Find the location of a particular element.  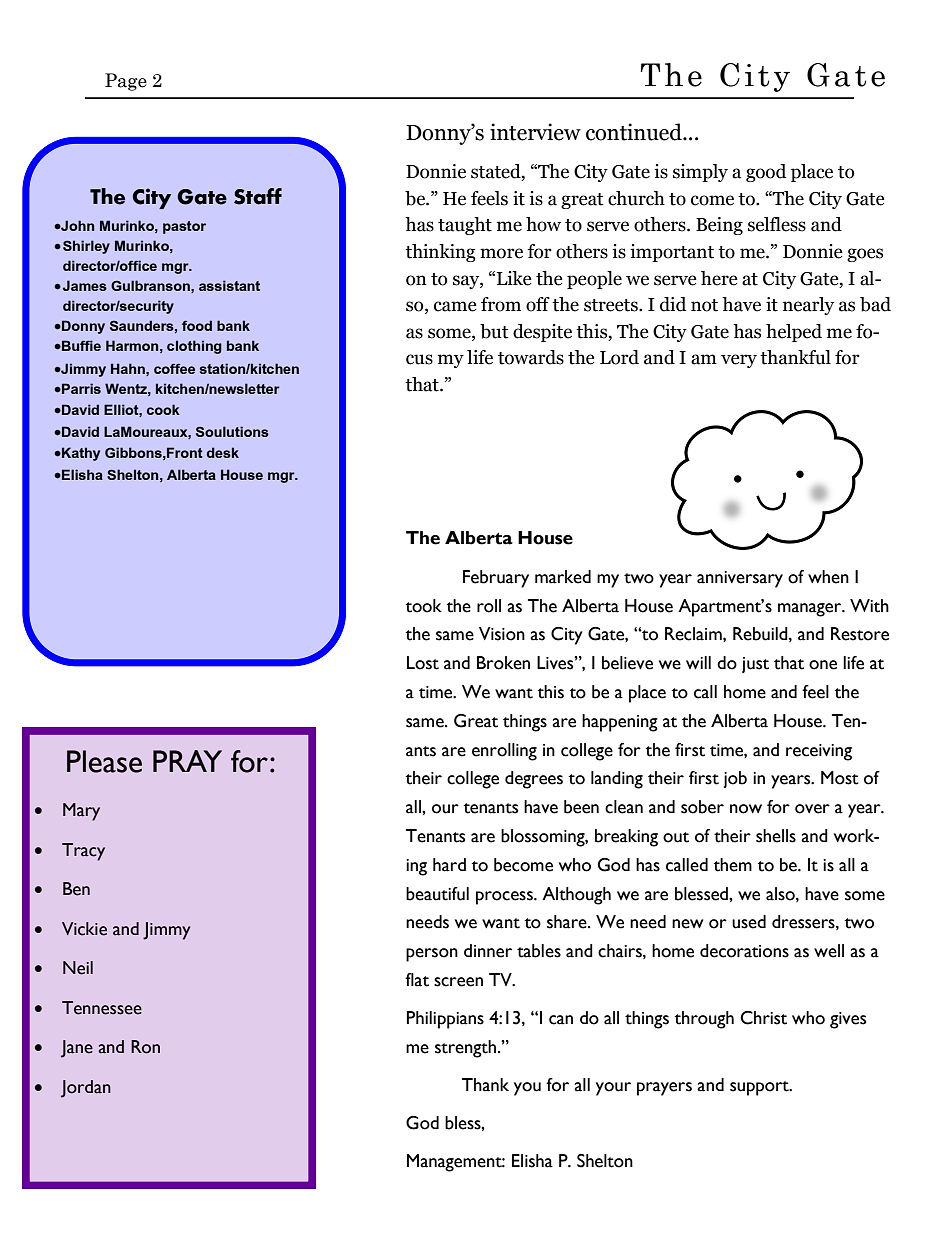

towards is located at coordinates (531, 357).
